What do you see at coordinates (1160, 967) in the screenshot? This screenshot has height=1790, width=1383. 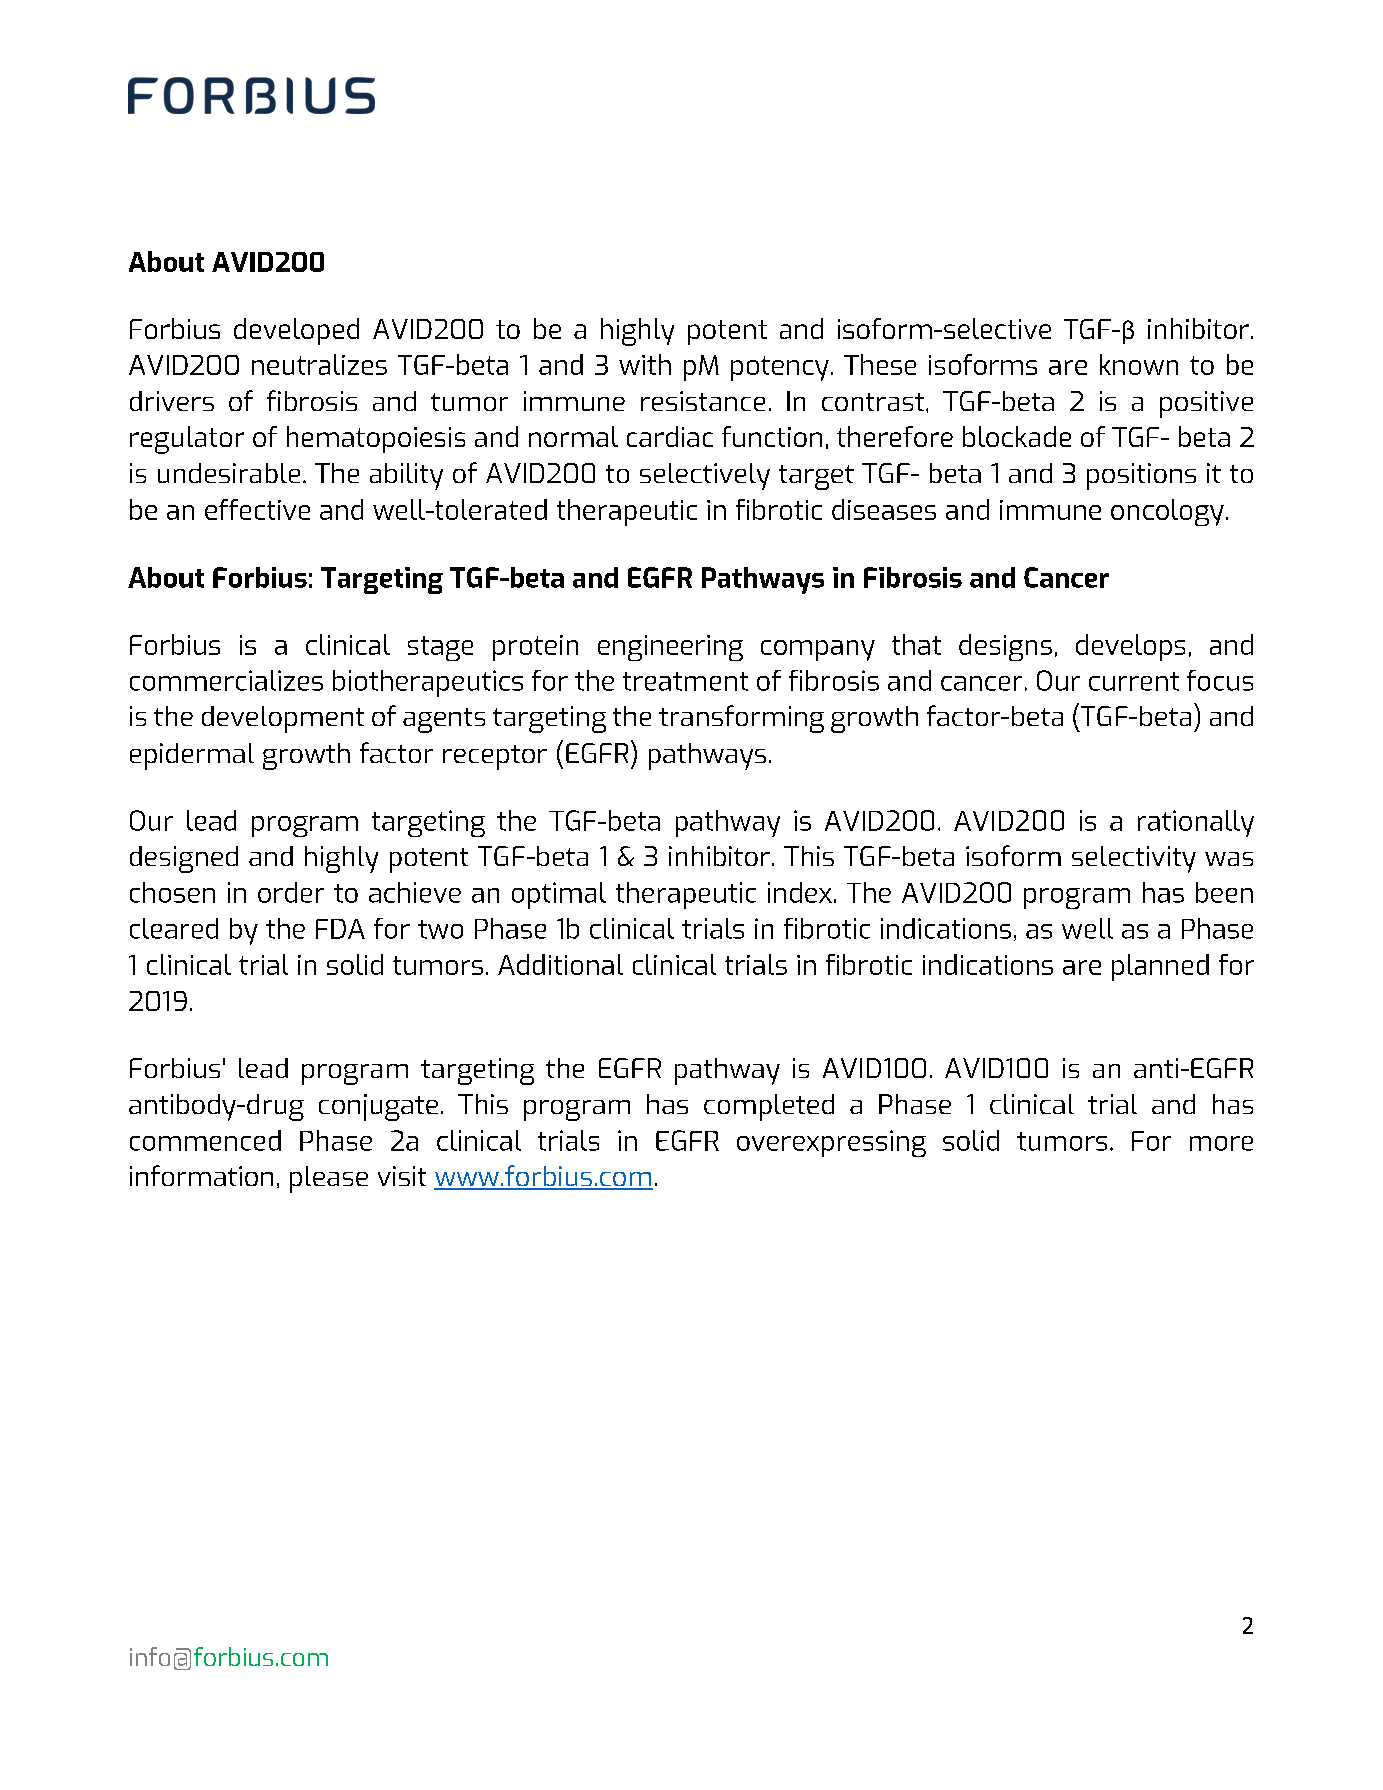 I see `planned` at bounding box center [1160, 967].
